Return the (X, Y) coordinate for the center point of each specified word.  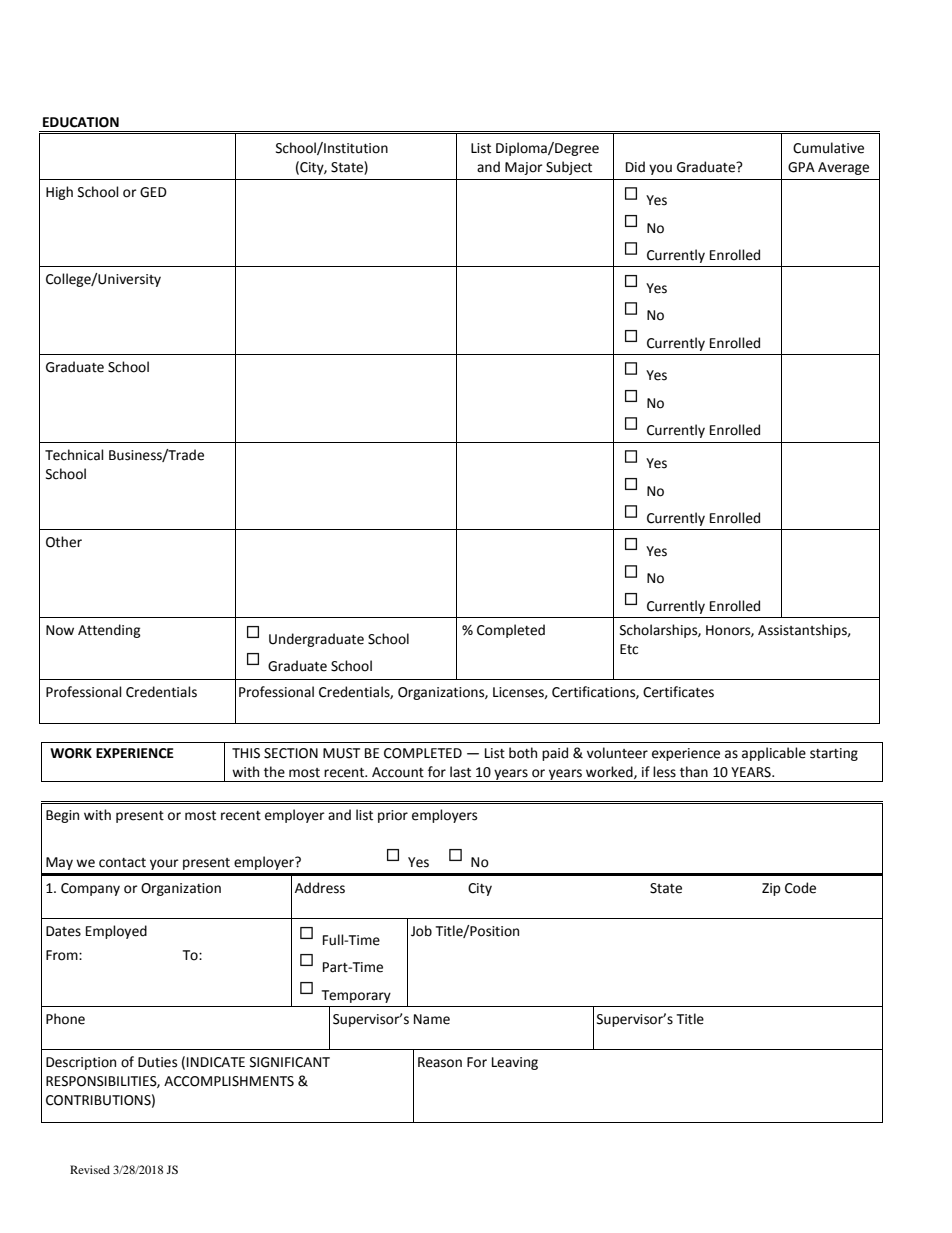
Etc (629, 649)
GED (153, 192)
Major (524, 168)
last (460, 772)
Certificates (678, 692)
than (694, 772)
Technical (74, 455)
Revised (90, 1169)
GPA (801, 167)
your (164, 864)
